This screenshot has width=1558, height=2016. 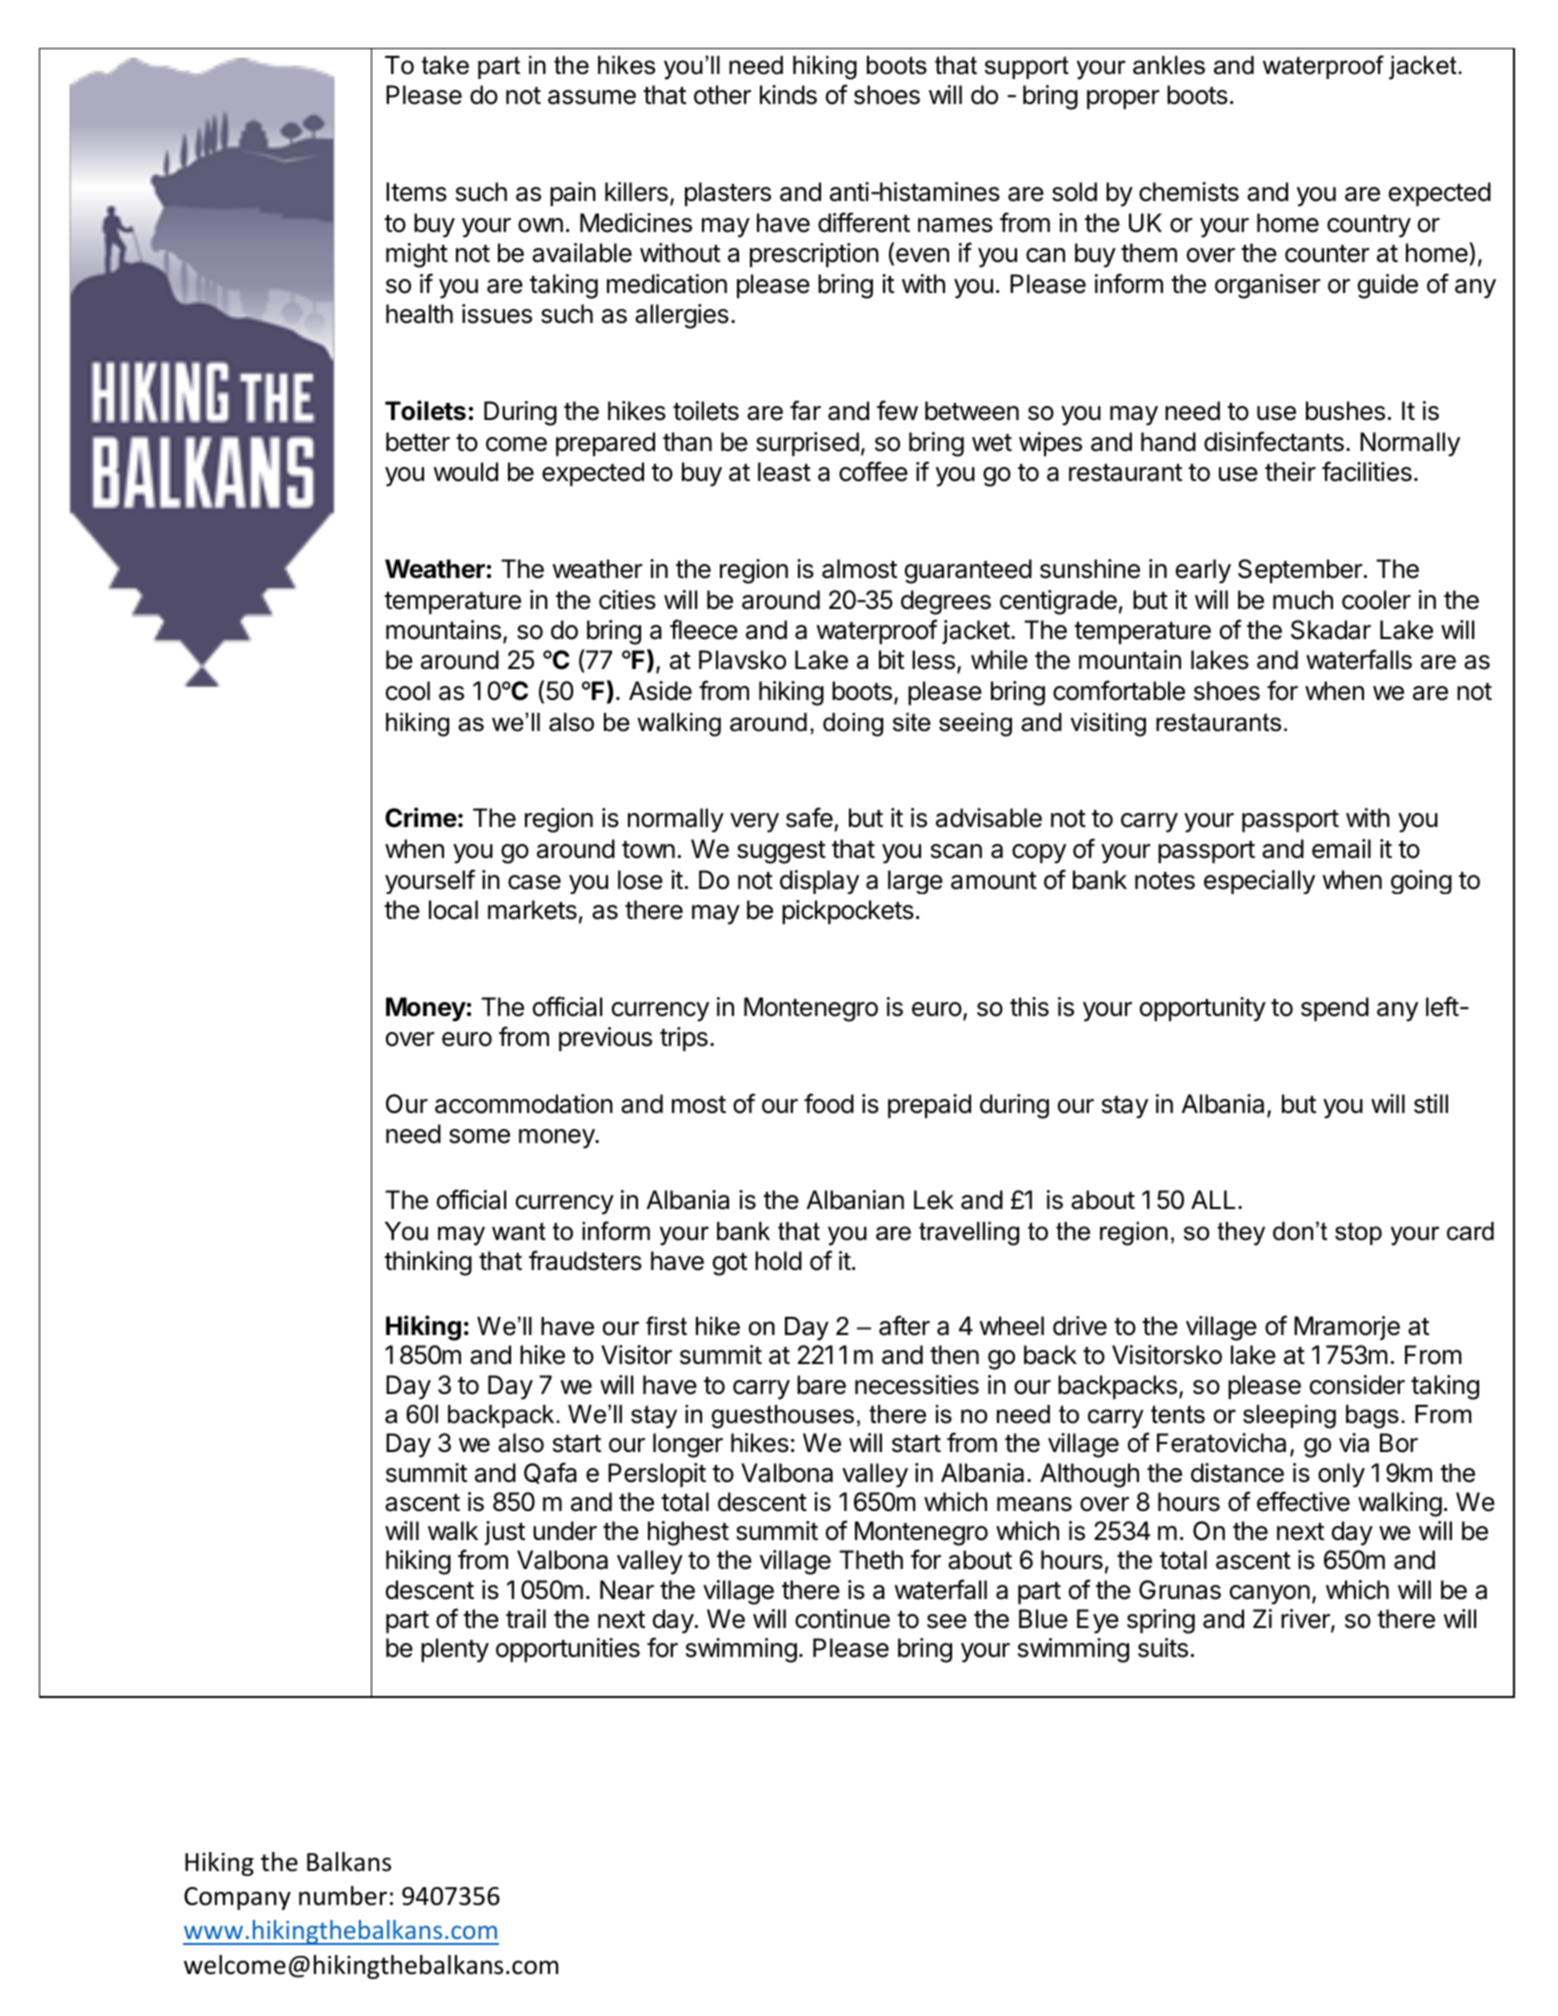 I want to click on Crime, so click(x=421, y=817).
